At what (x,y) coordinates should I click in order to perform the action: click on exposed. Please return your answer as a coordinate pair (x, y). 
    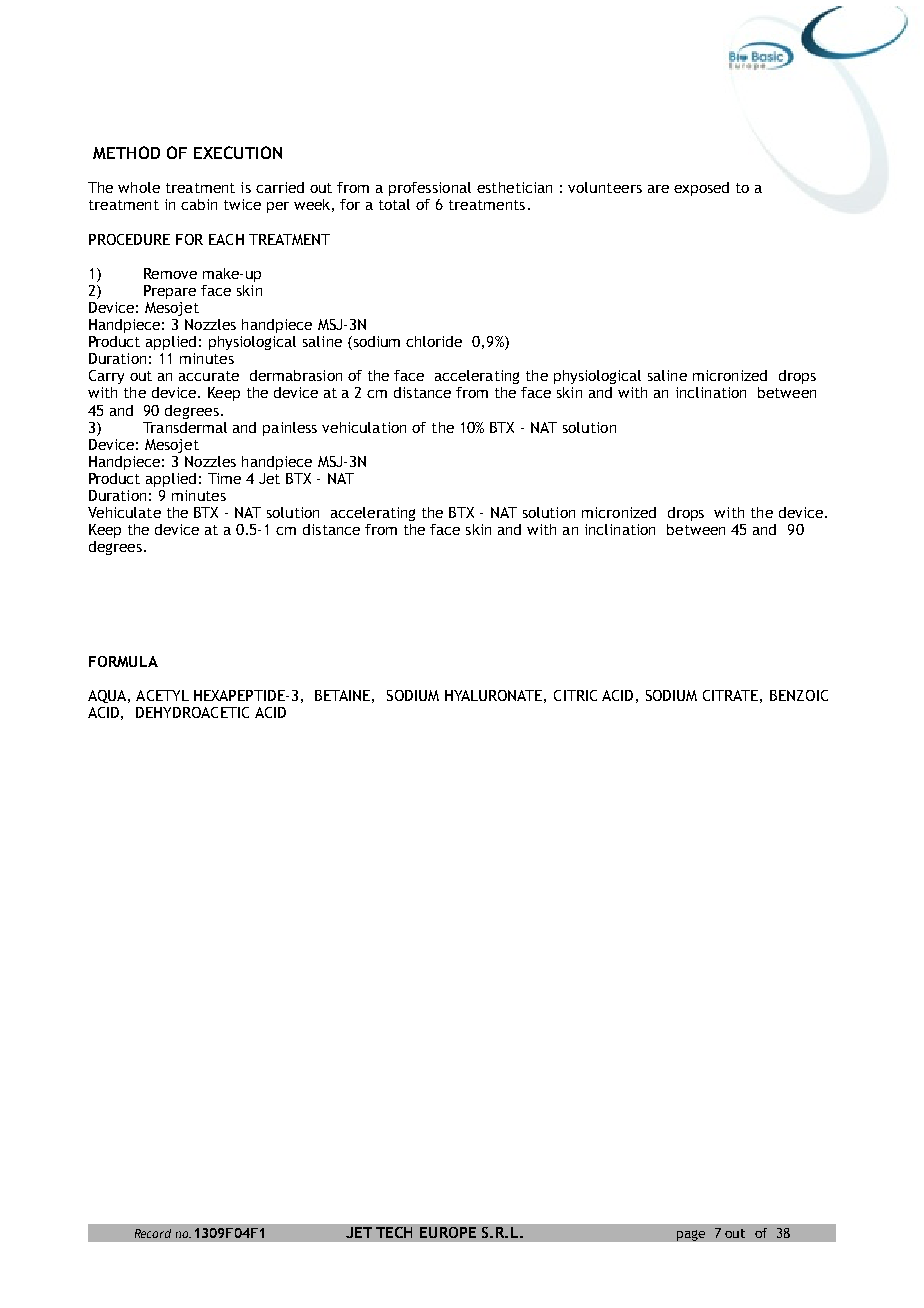
    Looking at the image, I should click on (701, 189).
